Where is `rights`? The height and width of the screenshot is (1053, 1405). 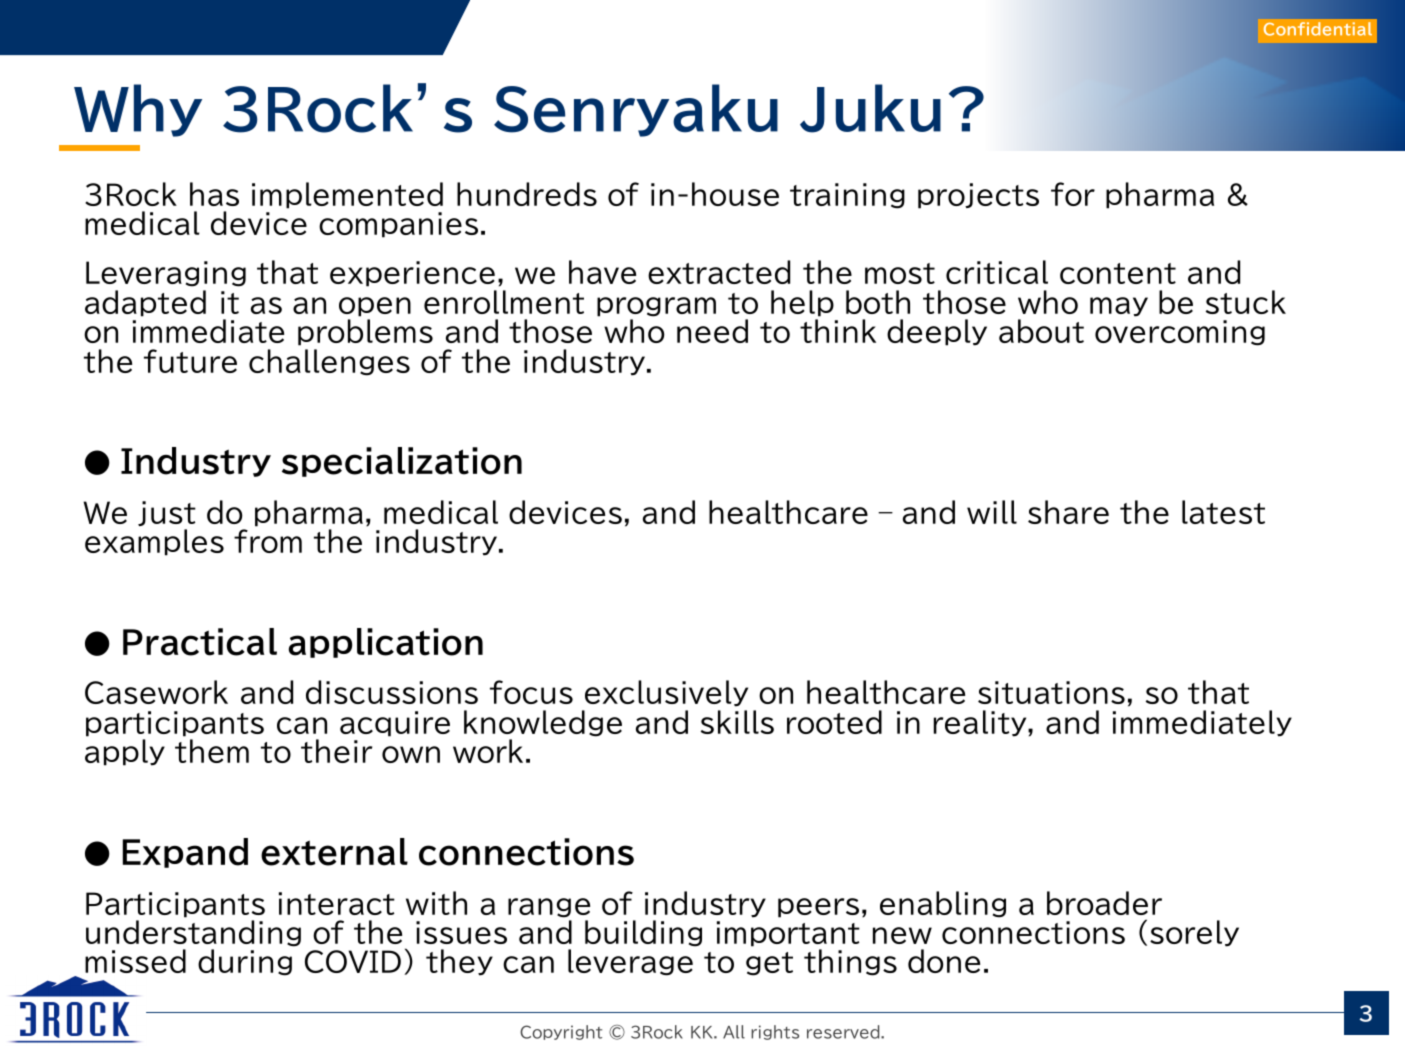 rights is located at coordinates (775, 1032).
